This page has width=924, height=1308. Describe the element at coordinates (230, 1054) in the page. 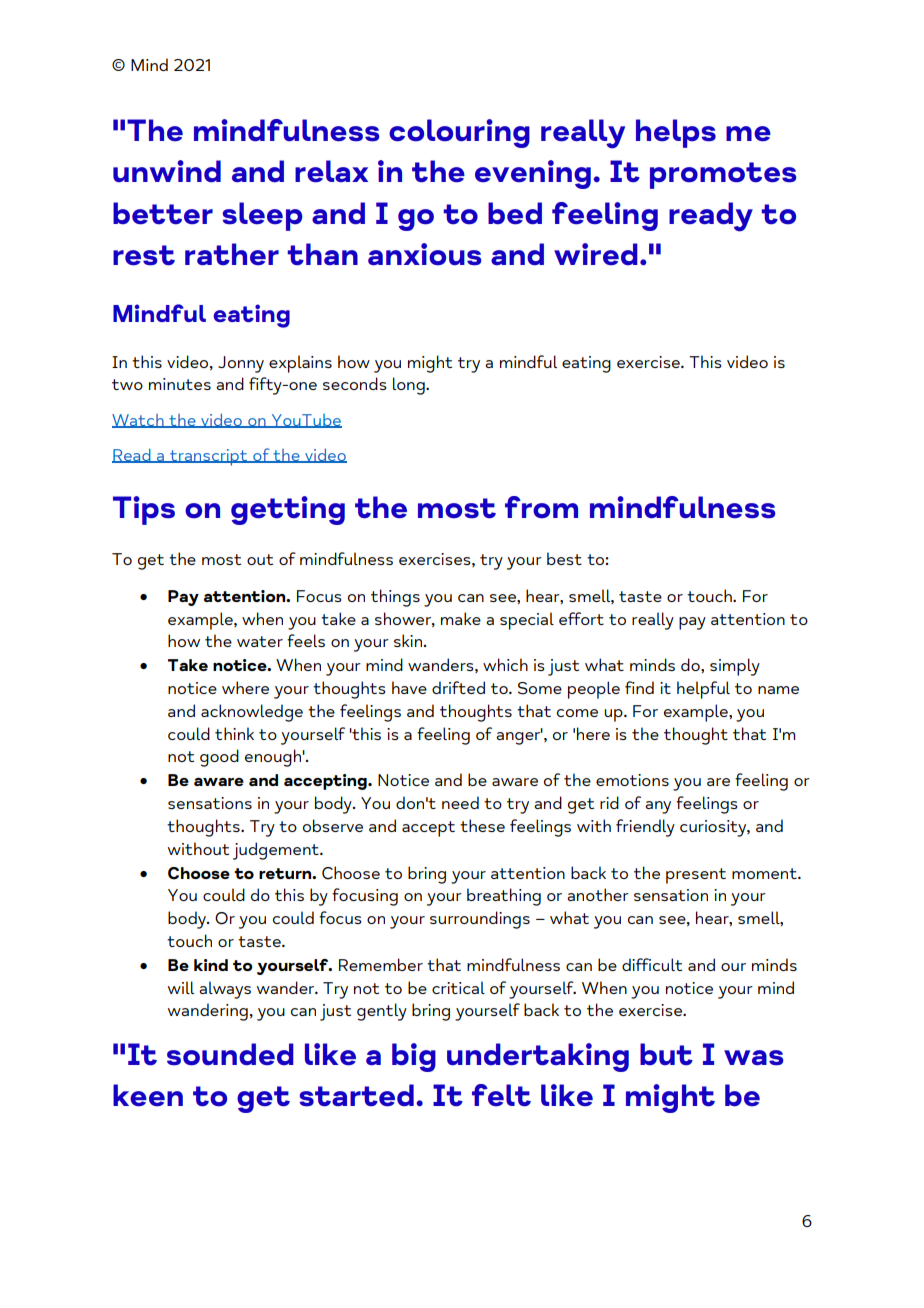

I see `sounded` at that location.
